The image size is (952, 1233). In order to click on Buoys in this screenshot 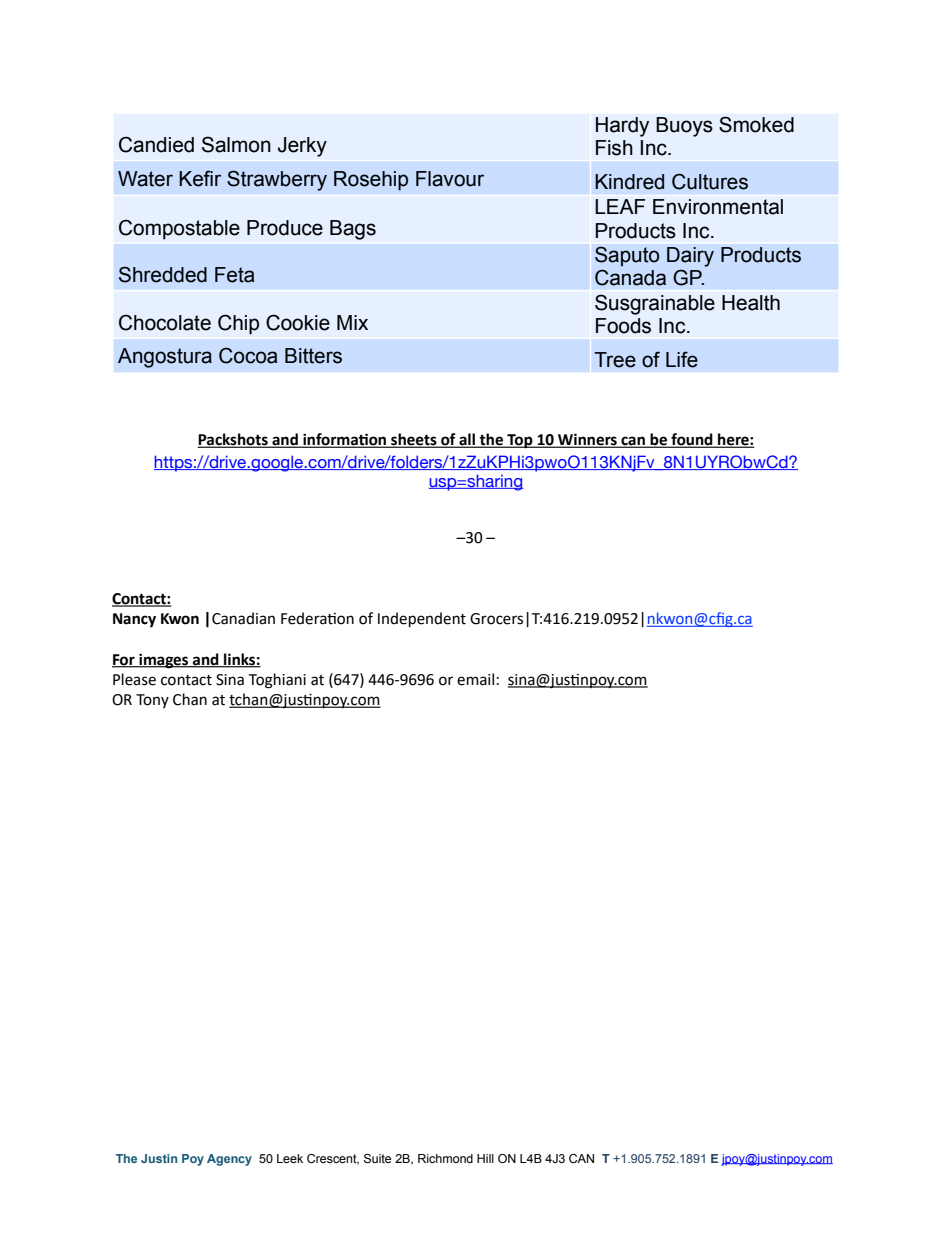, I will do `click(684, 127)`.
